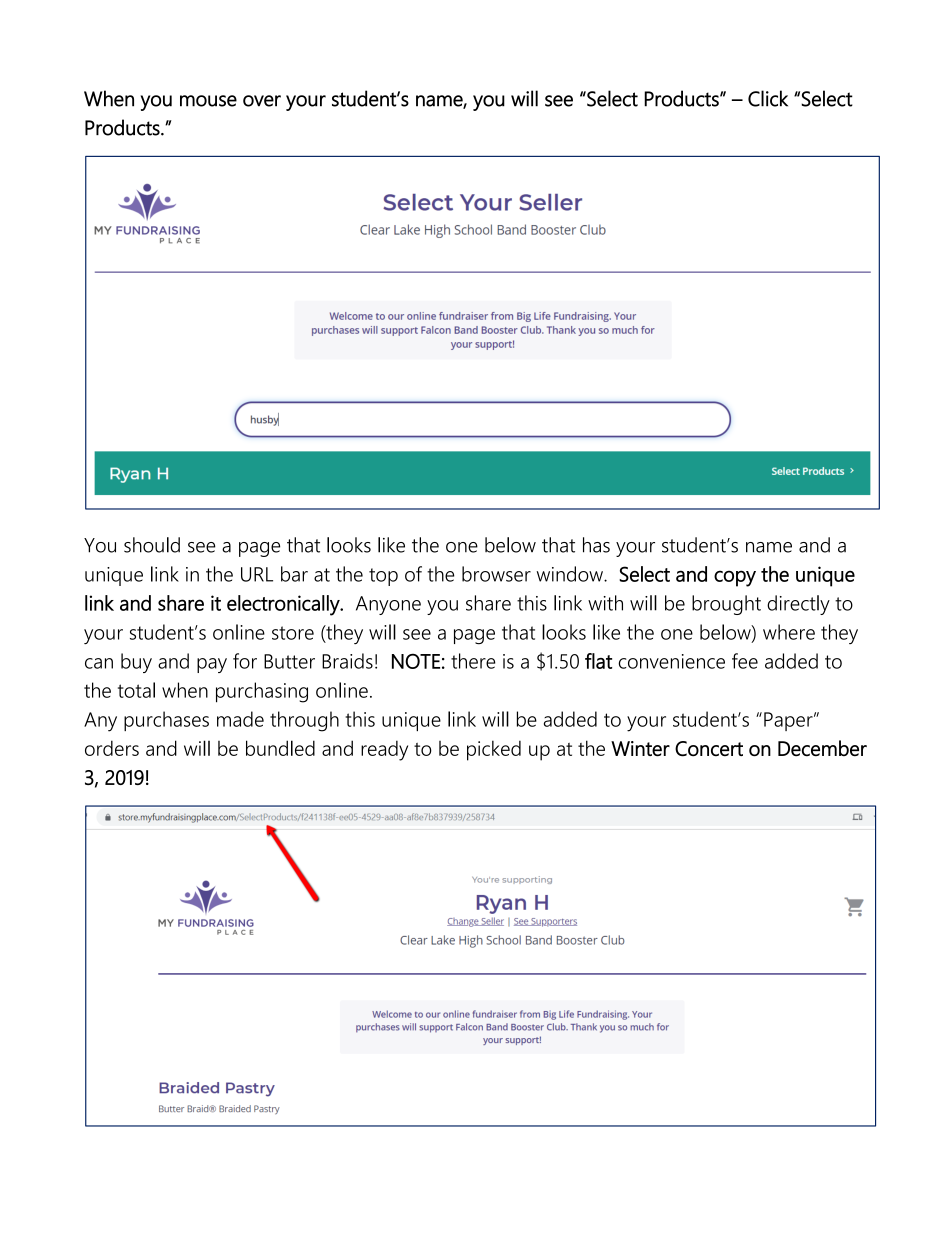 The height and width of the document is (1233, 952). I want to click on Concert, so click(709, 749).
